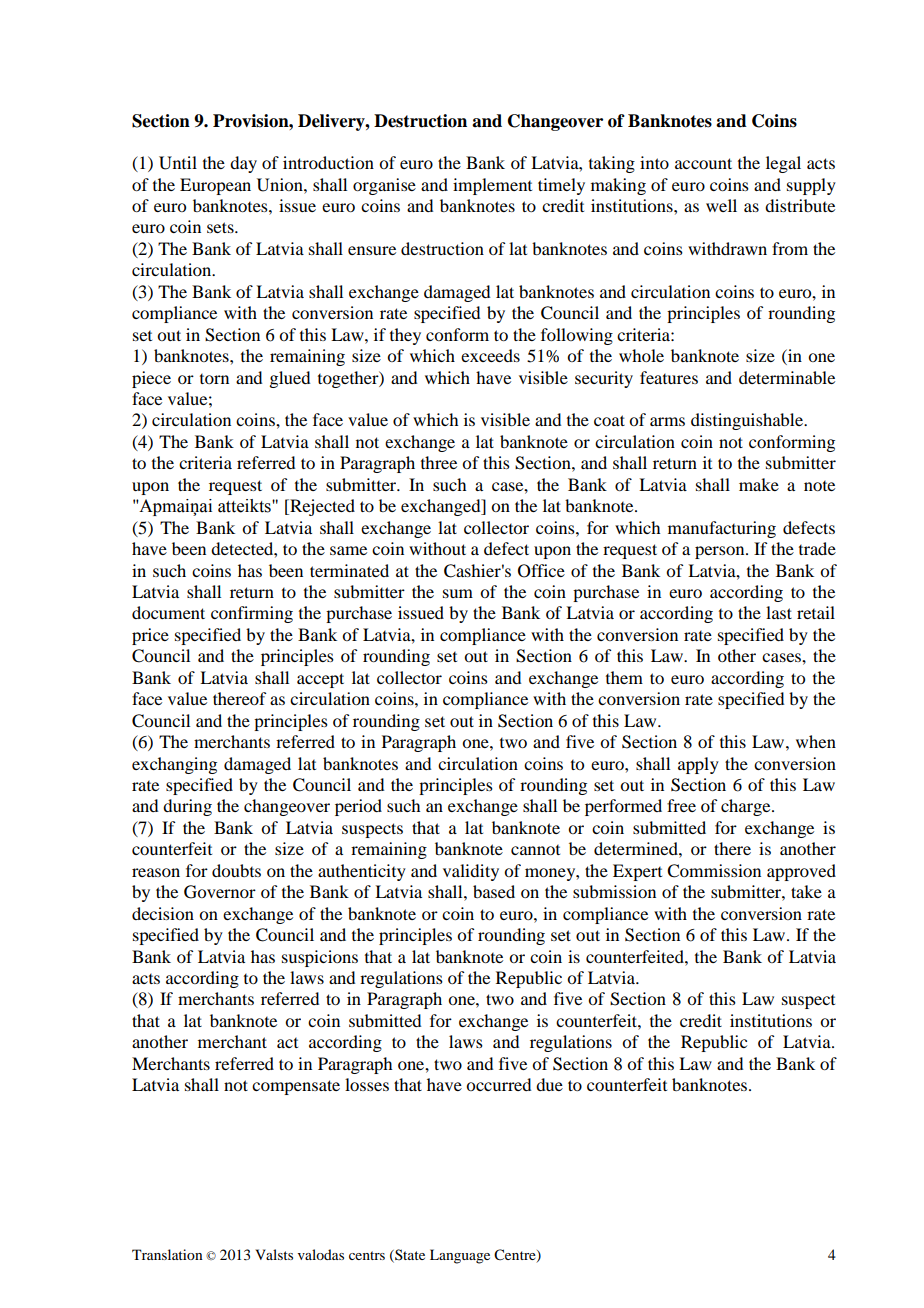 Image resolution: width=924 pixels, height=1308 pixels. Describe the element at coordinates (492, 186) in the page. I see `implement` at that location.
